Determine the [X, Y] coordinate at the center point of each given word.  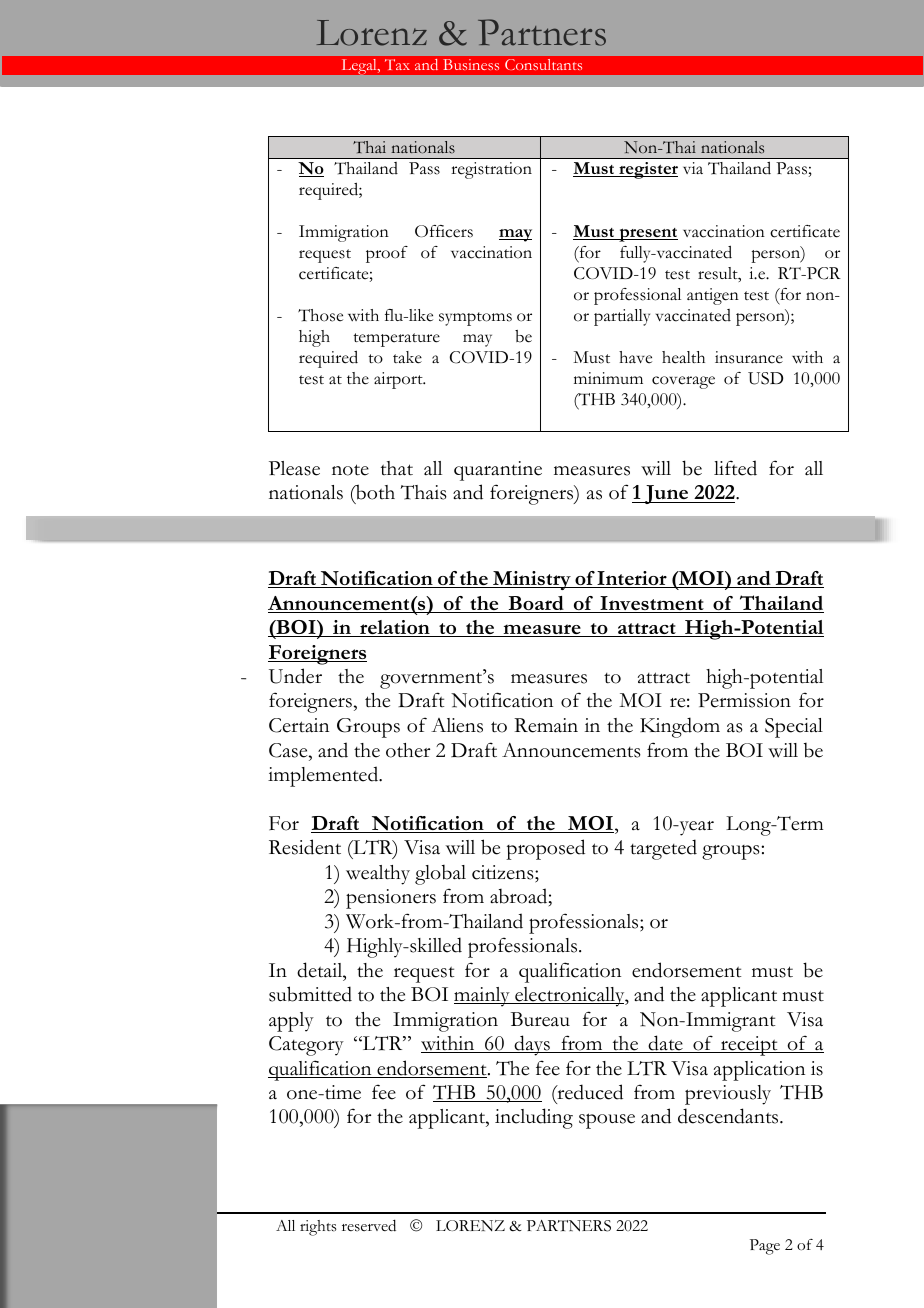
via [693, 168]
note [350, 470]
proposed [545, 849]
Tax [397, 64]
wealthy [378, 875]
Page [765, 1247]
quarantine [498, 471]
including [534, 1118]
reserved [369, 1225]
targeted [663, 849]
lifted [735, 468]
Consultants [543, 64]
